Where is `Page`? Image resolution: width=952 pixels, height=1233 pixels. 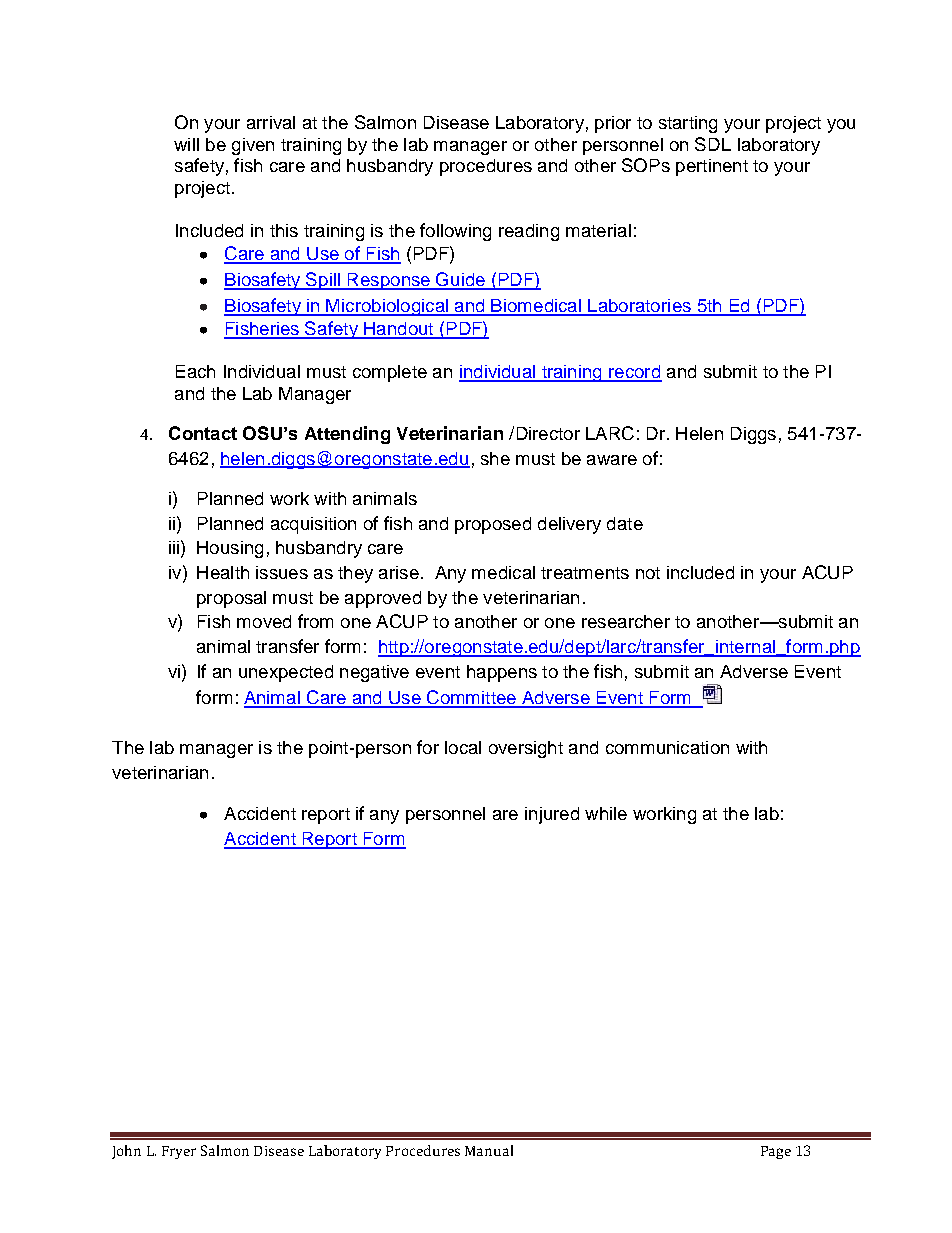 Page is located at coordinates (776, 1152).
